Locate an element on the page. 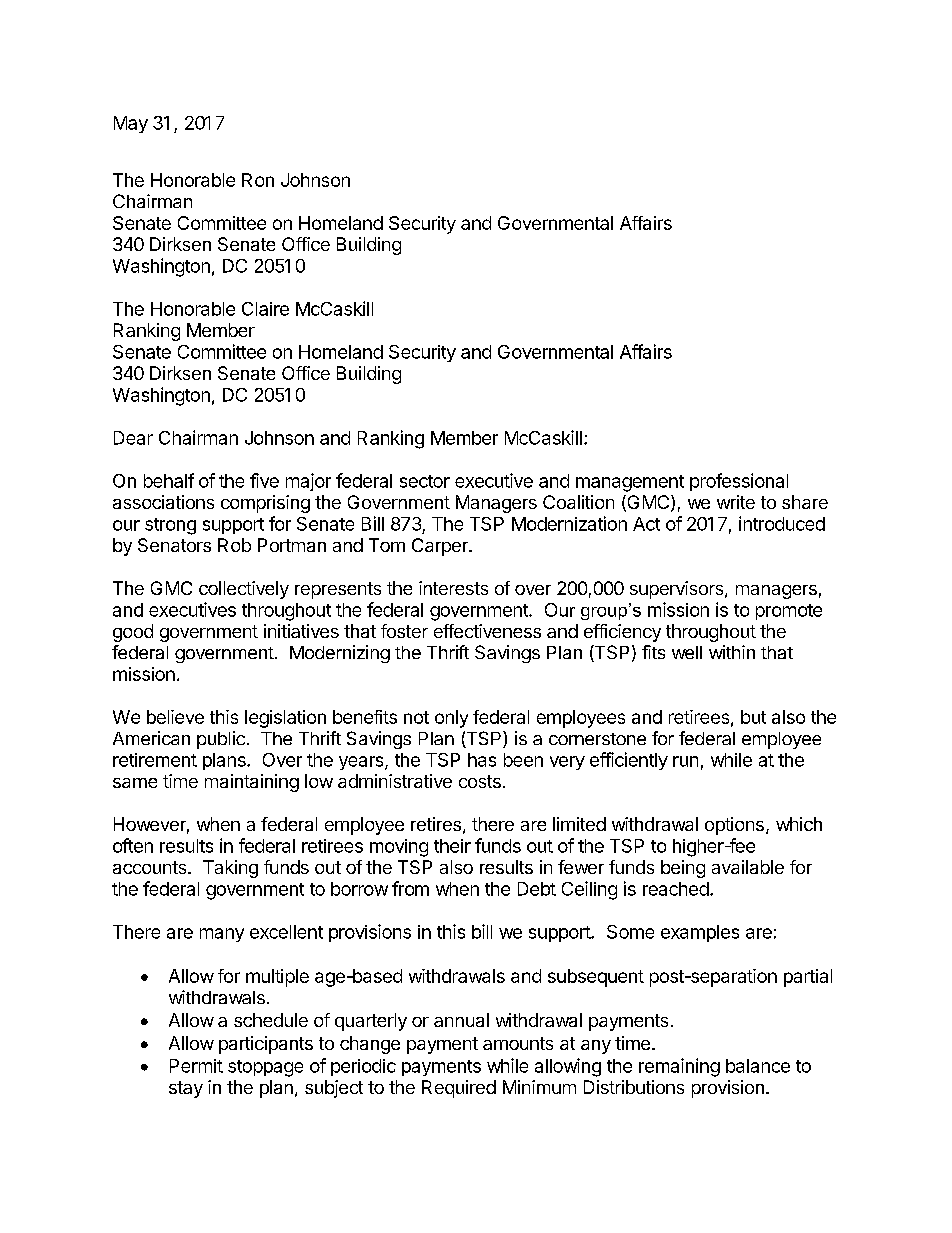 The image size is (952, 1233). sector is located at coordinates (425, 481).
